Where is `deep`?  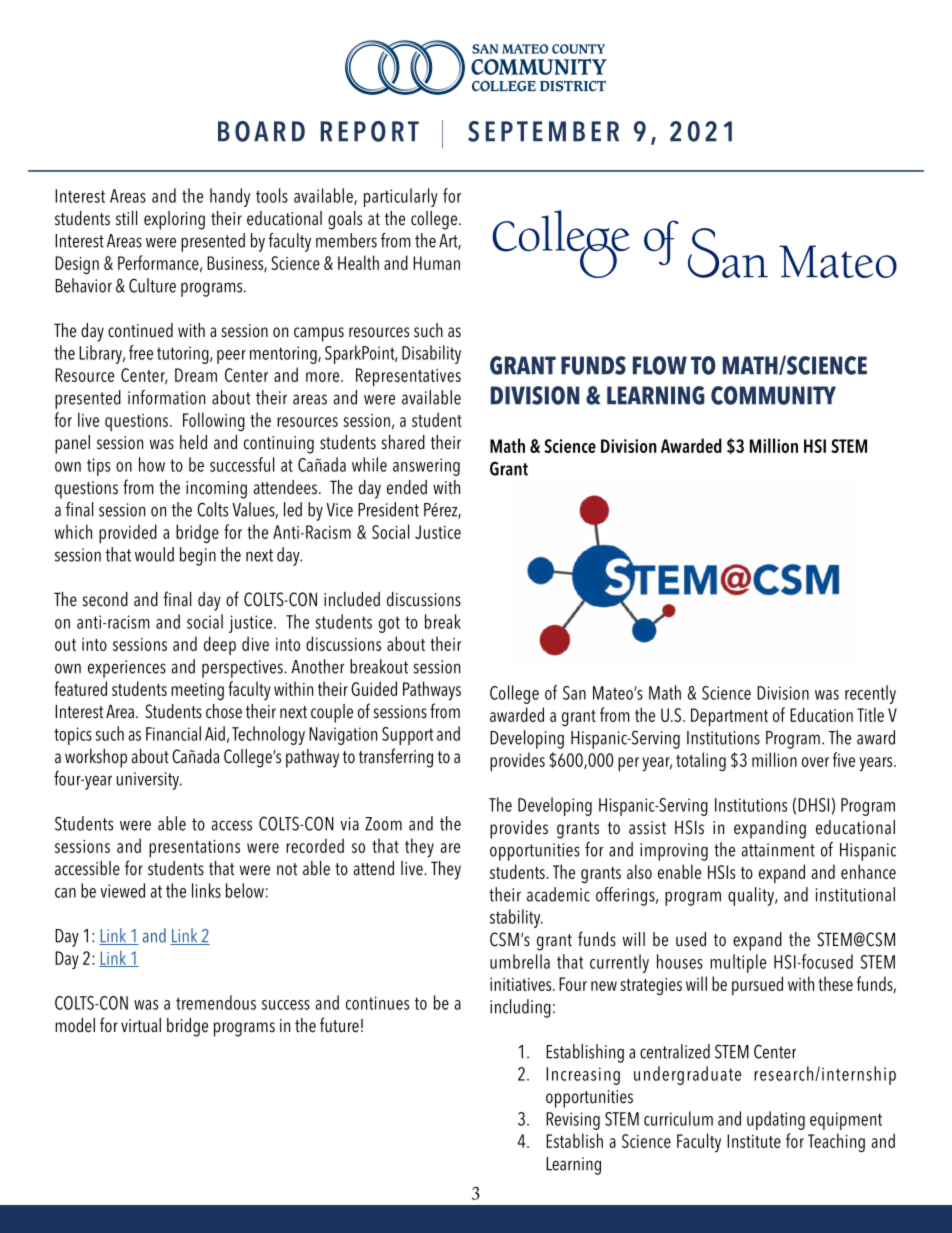
deep is located at coordinates (220, 645).
